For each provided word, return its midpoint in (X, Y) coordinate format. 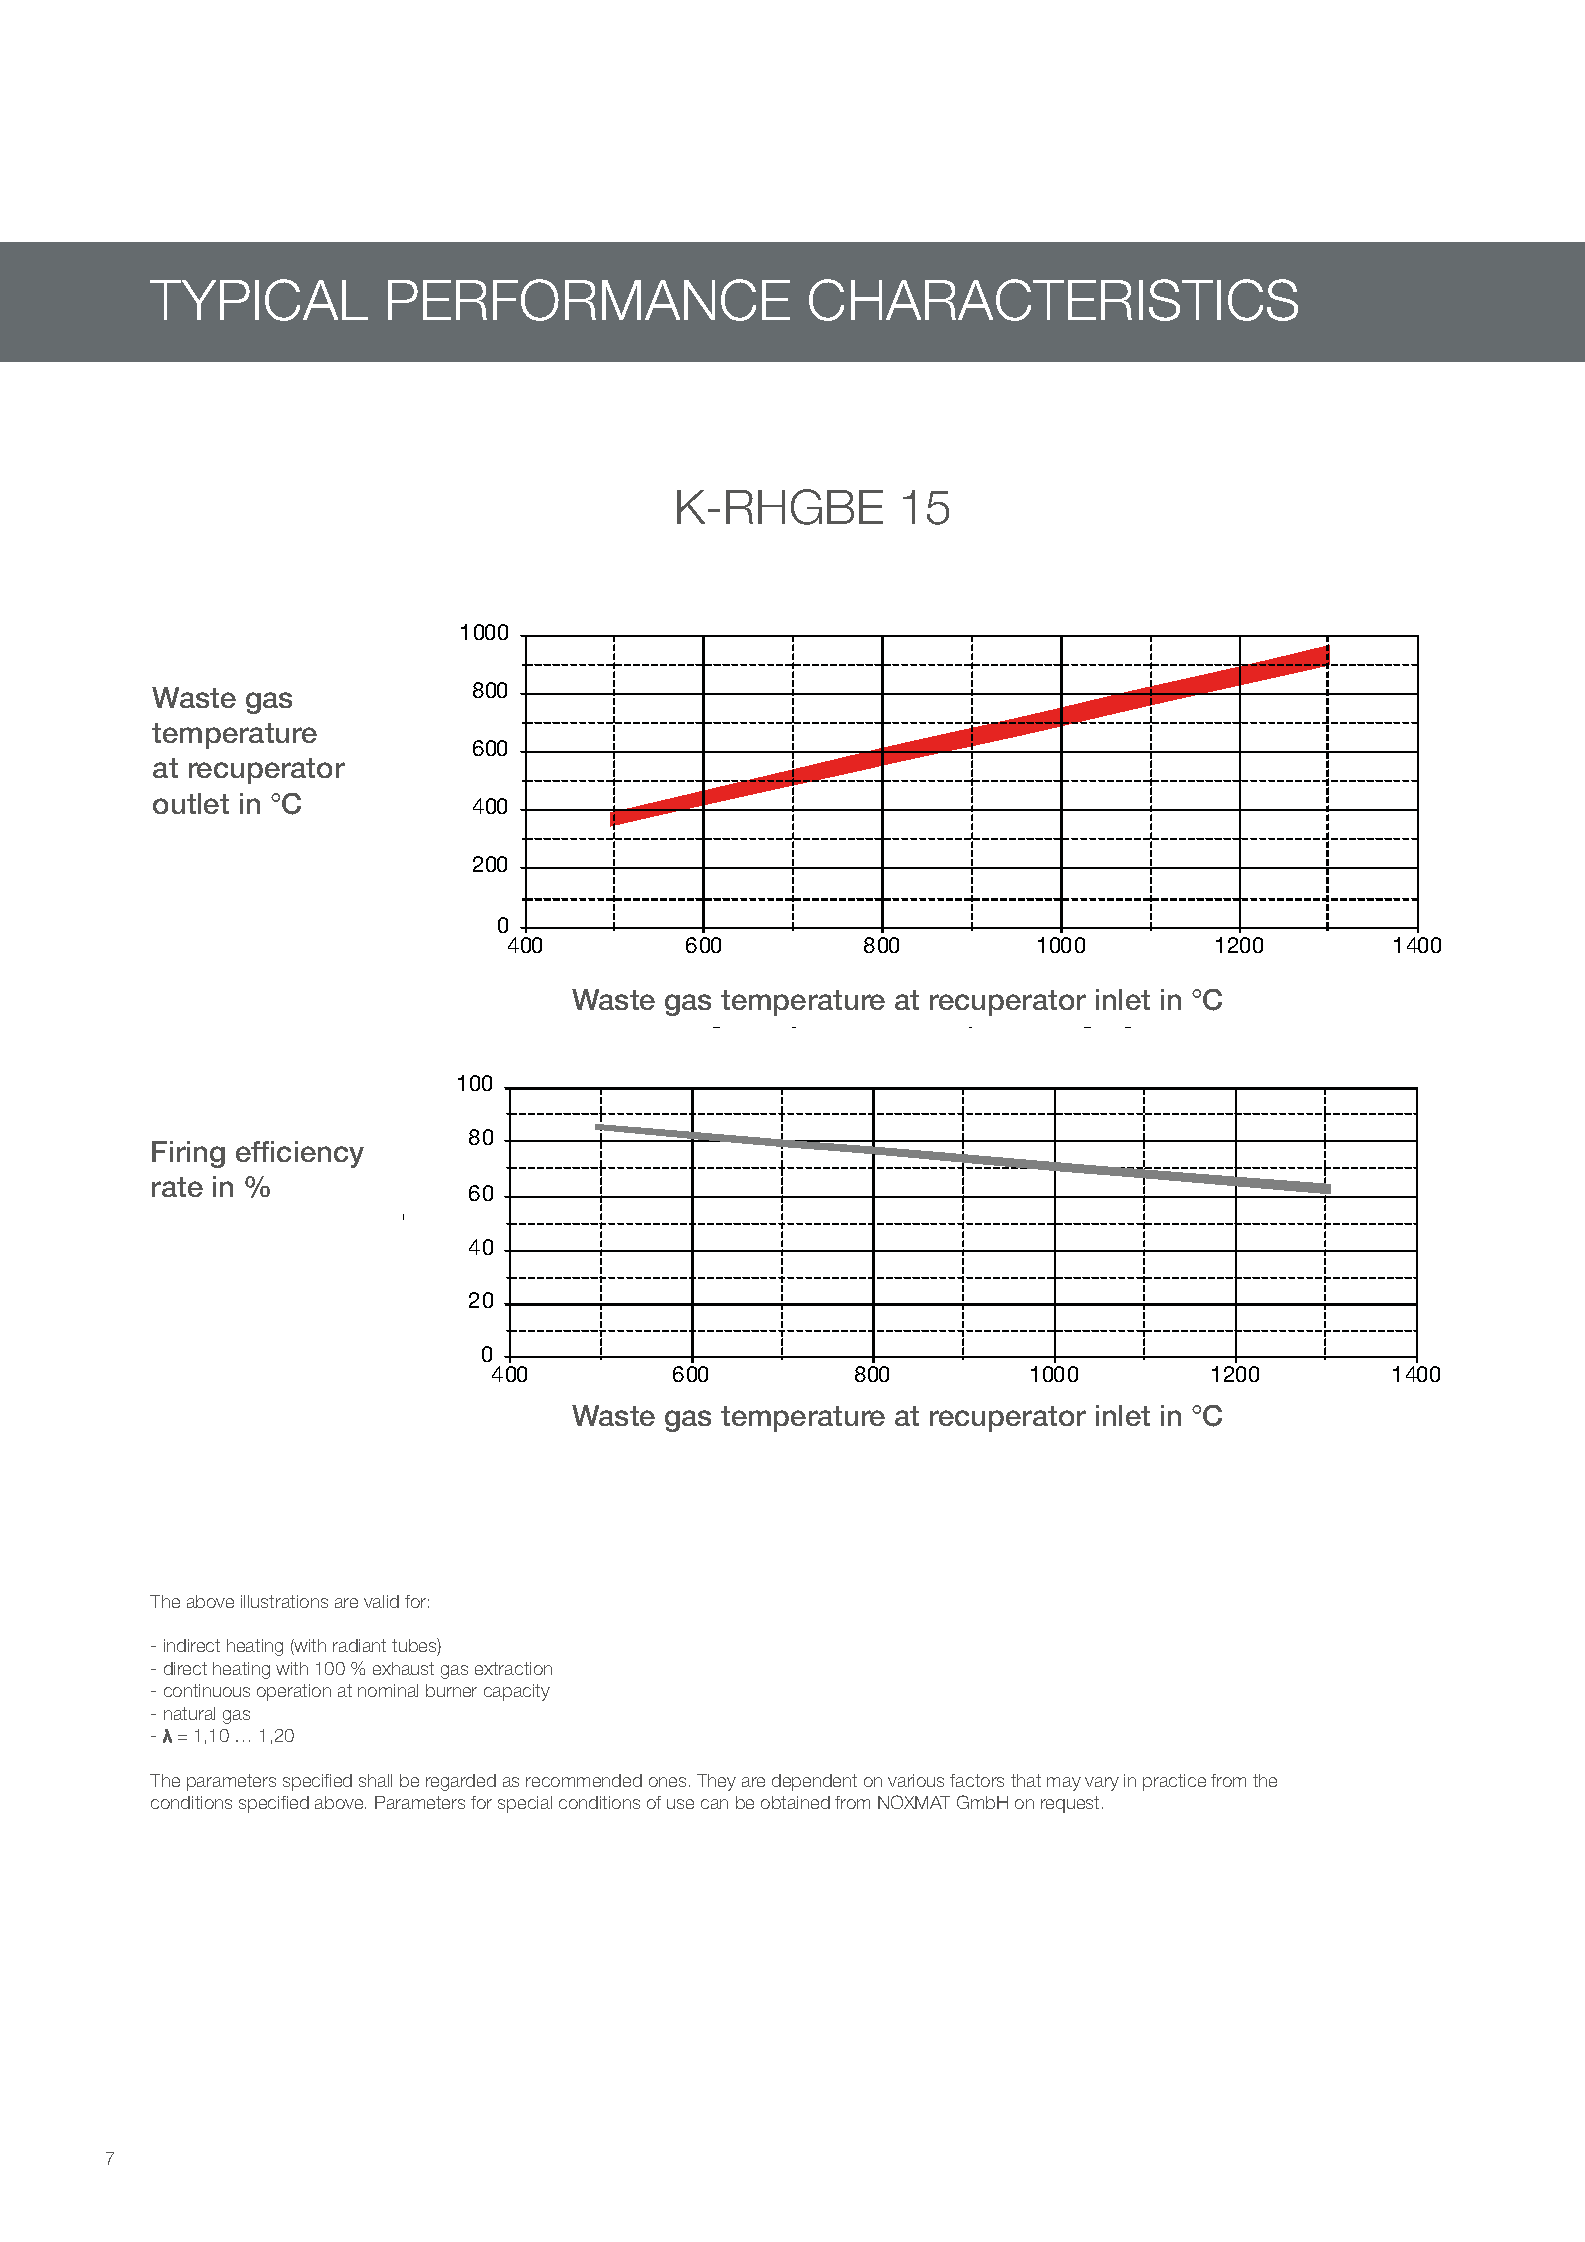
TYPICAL (259, 300)
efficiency (300, 1154)
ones (667, 1782)
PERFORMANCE (589, 300)
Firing (188, 1154)
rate (177, 1187)
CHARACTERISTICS (1053, 300)
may (1064, 1784)
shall (375, 1780)
